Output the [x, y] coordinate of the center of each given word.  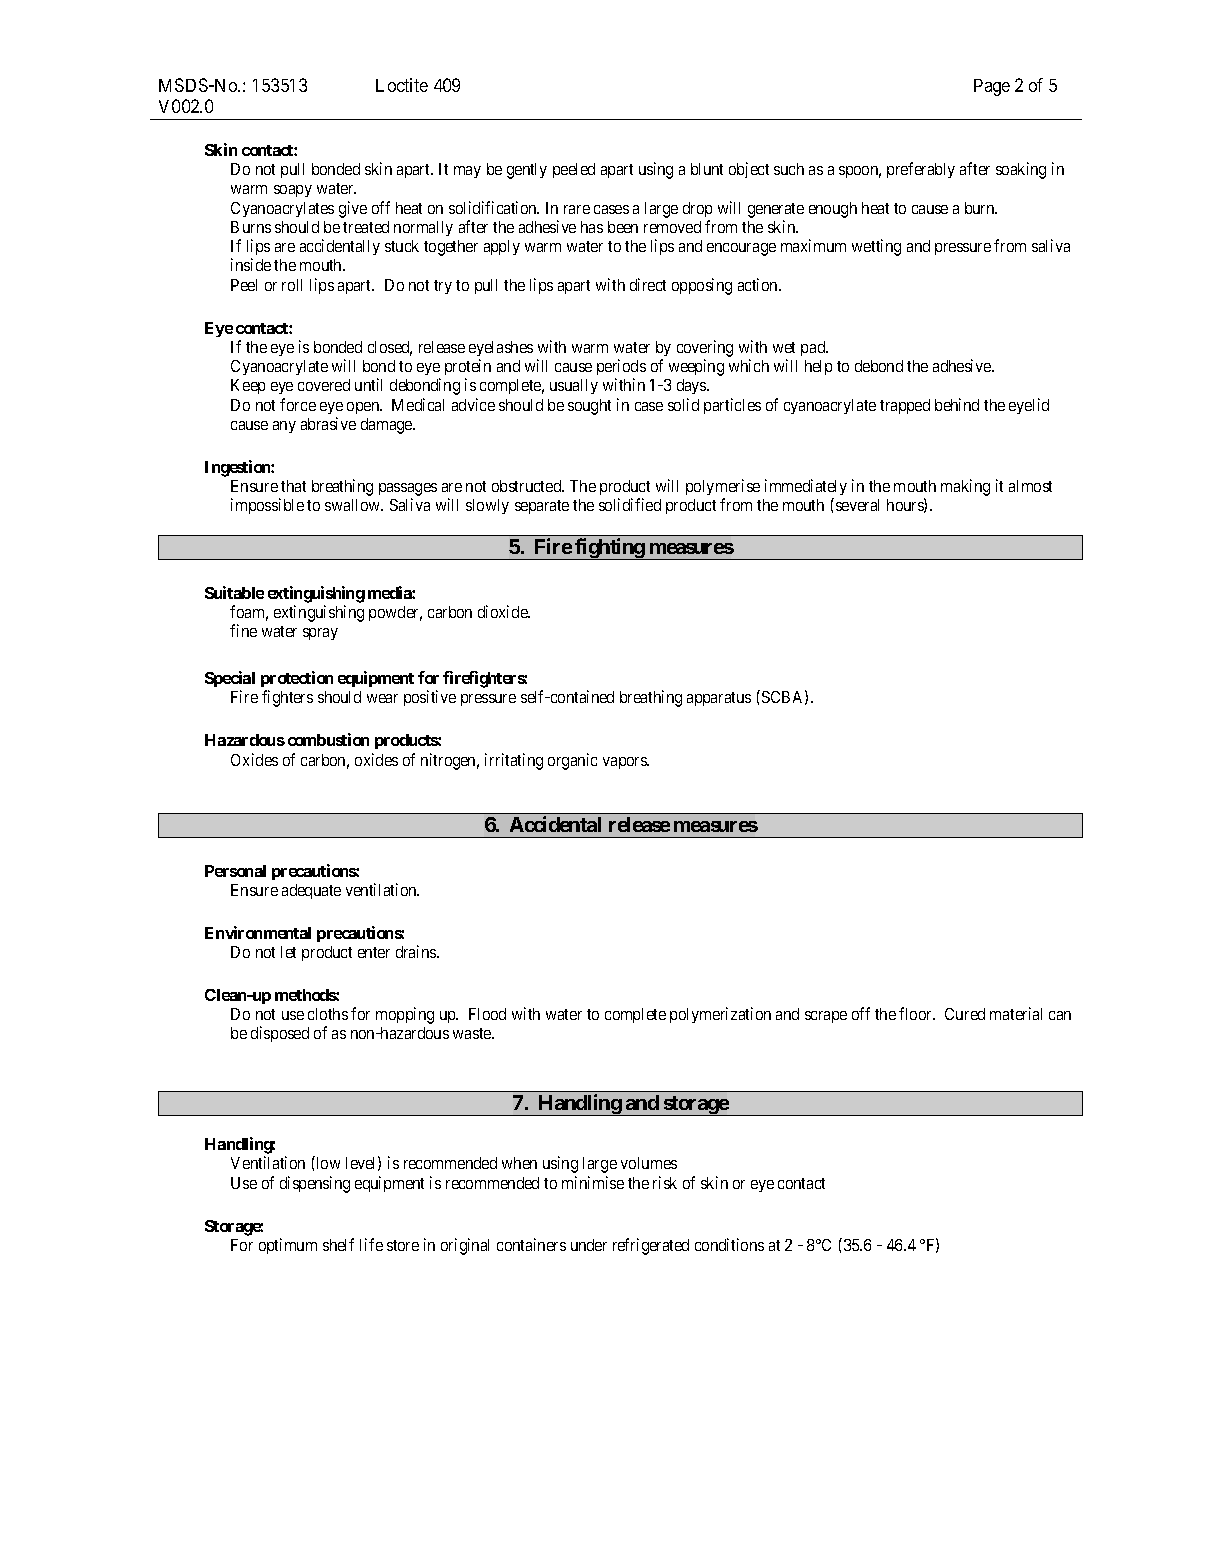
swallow [354, 505]
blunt [707, 169]
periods [621, 369]
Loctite [402, 85]
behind [957, 404]
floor [916, 1013]
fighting [610, 549]
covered [324, 385]
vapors [626, 763]
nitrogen [450, 761]
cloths [328, 1014]
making [965, 487]
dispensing [315, 1184]
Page [992, 87]
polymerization [720, 1015]
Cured [965, 1014]
